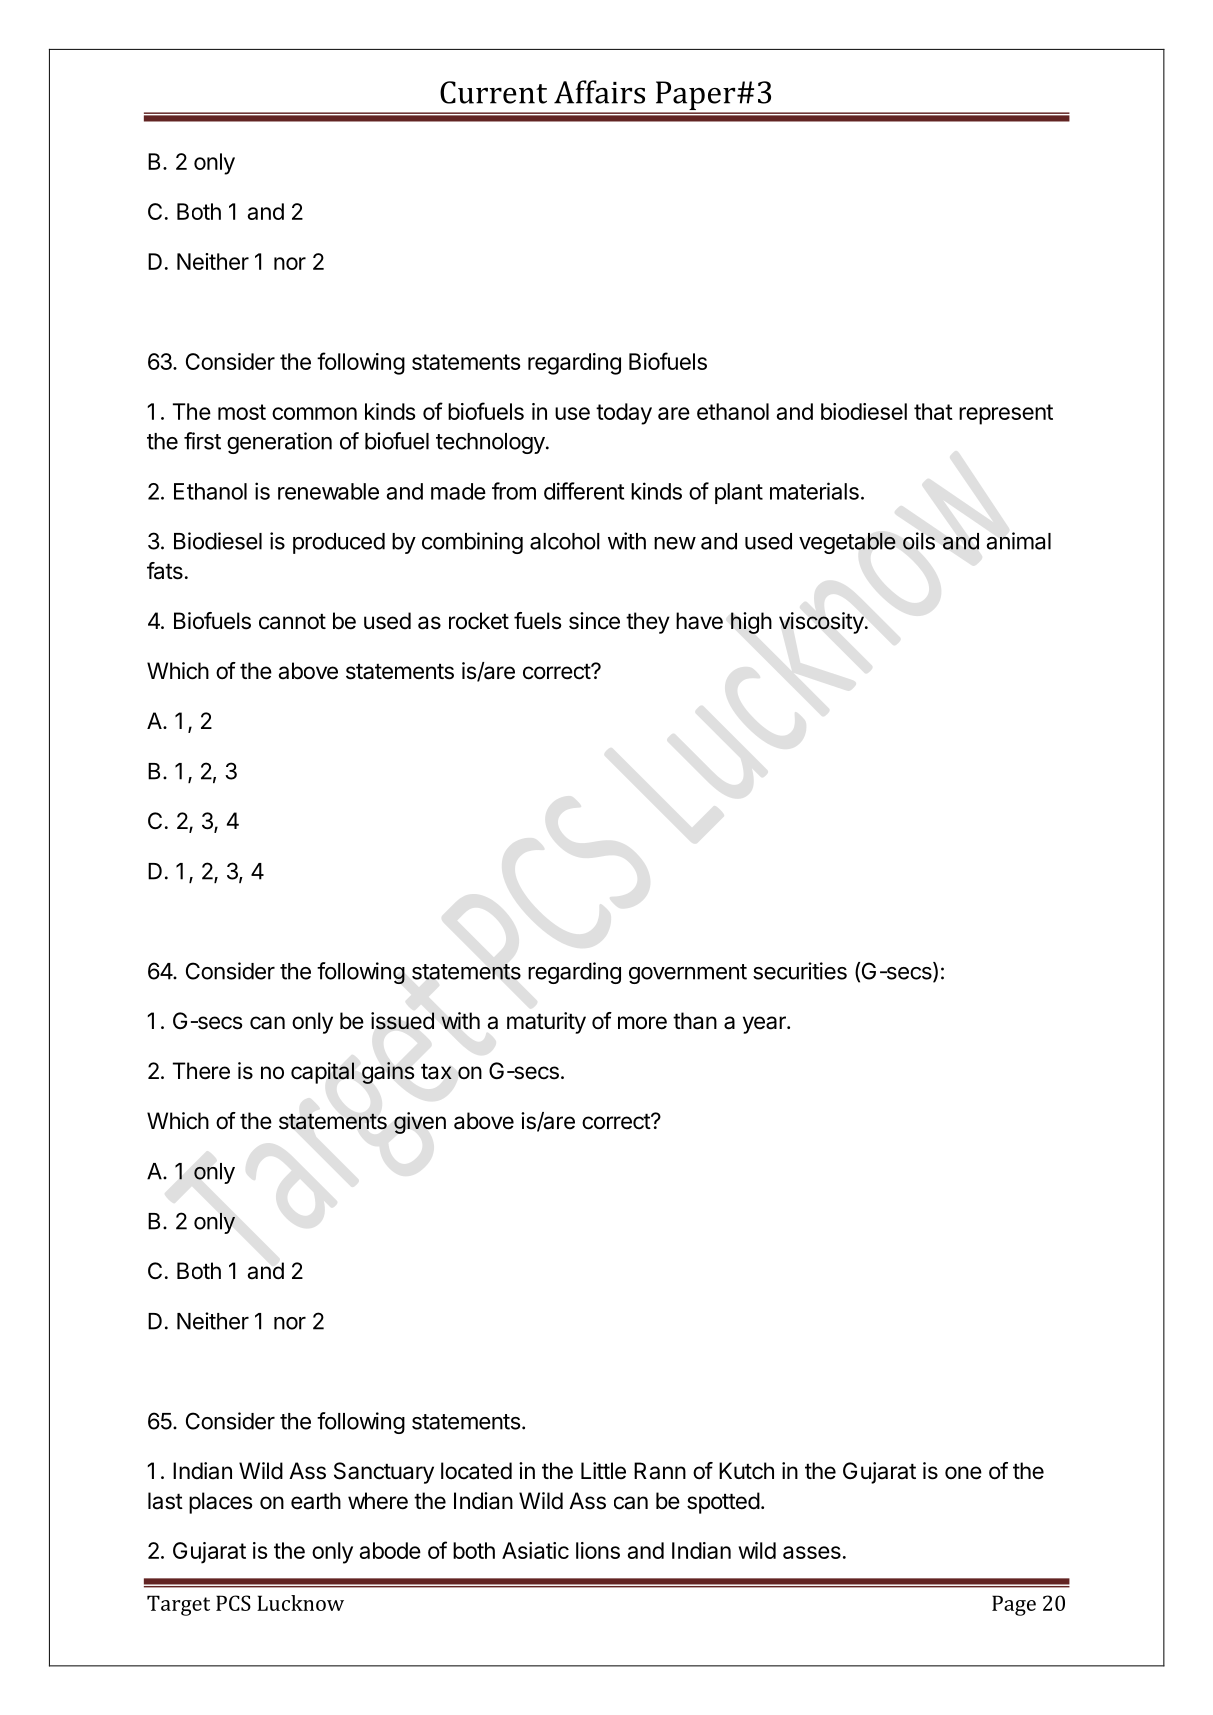 The image size is (1213, 1715). What do you see at coordinates (765, 1025) in the image?
I see `year` at bounding box center [765, 1025].
